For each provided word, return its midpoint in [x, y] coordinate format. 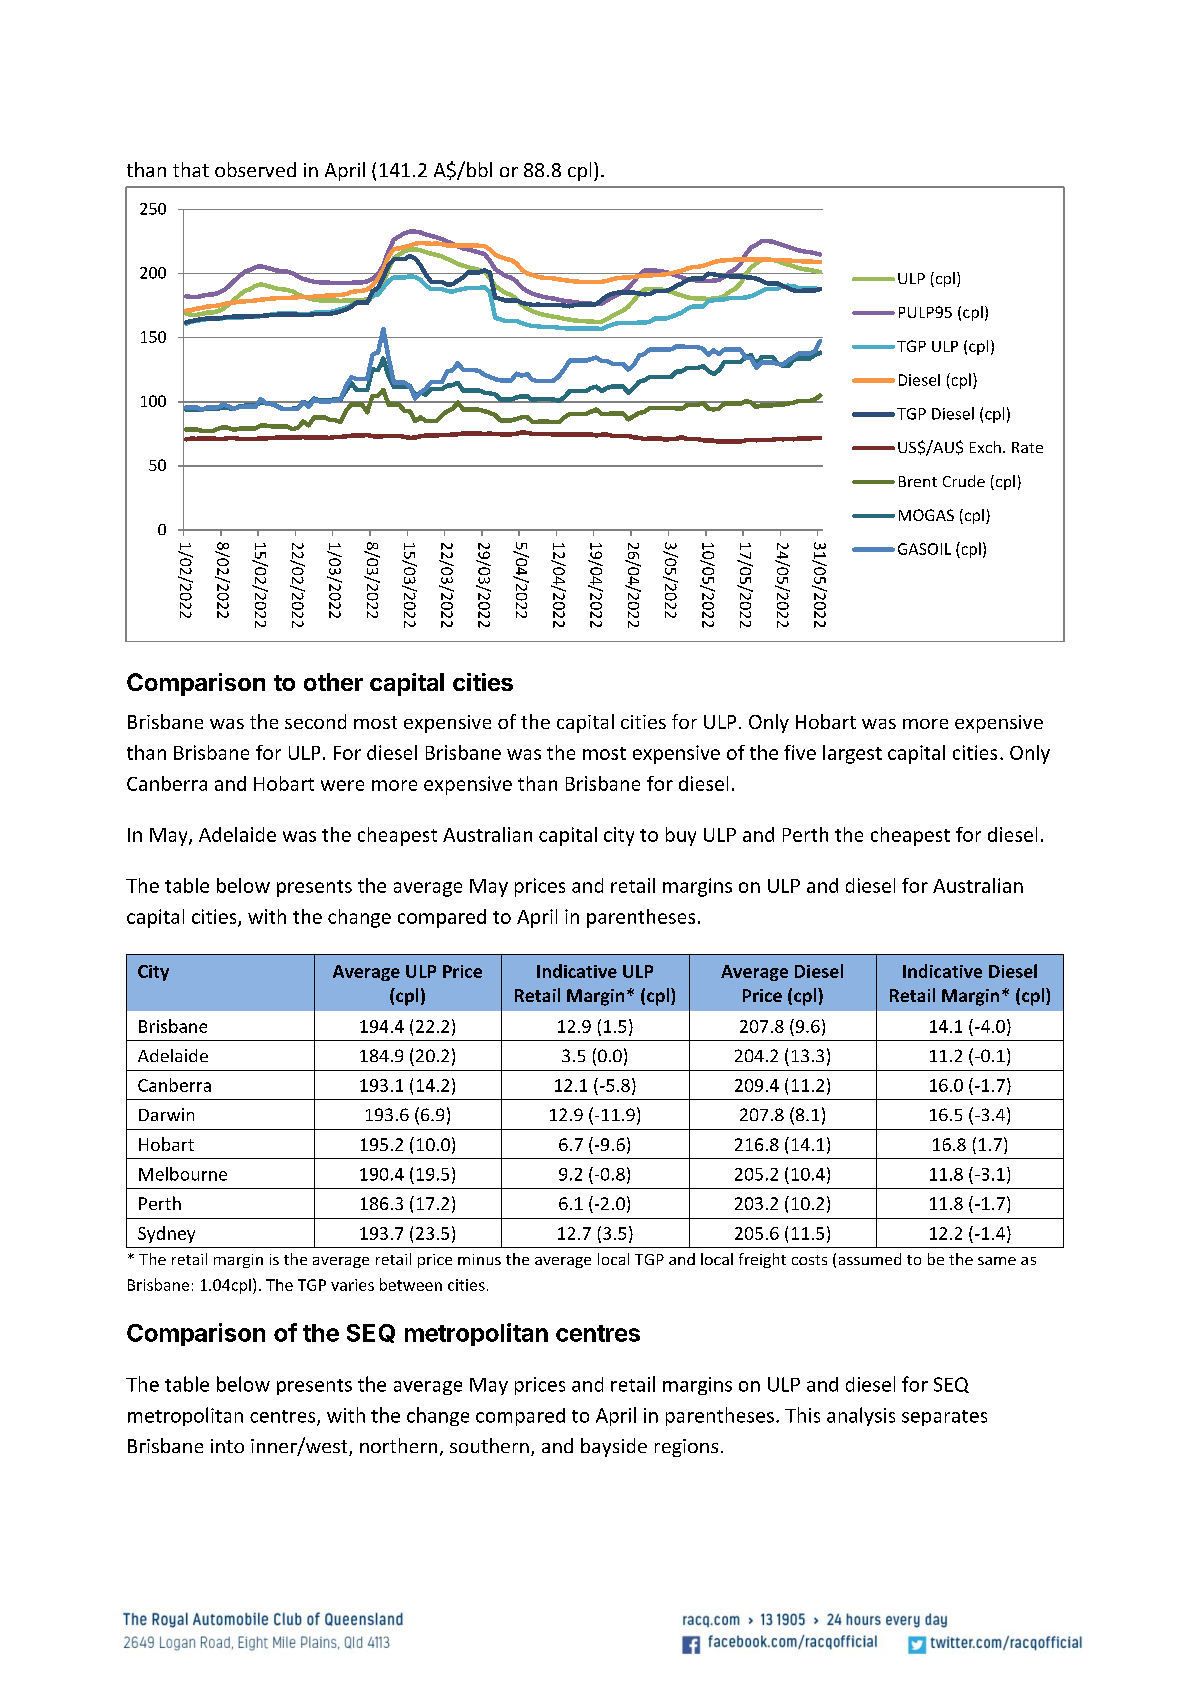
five [800, 752]
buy [681, 836]
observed [255, 169]
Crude [964, 481]
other [333, 682]
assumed [870, 1259]
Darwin [166, 1114]
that [191, 169]
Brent [918, 481]
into [227, 1446]
